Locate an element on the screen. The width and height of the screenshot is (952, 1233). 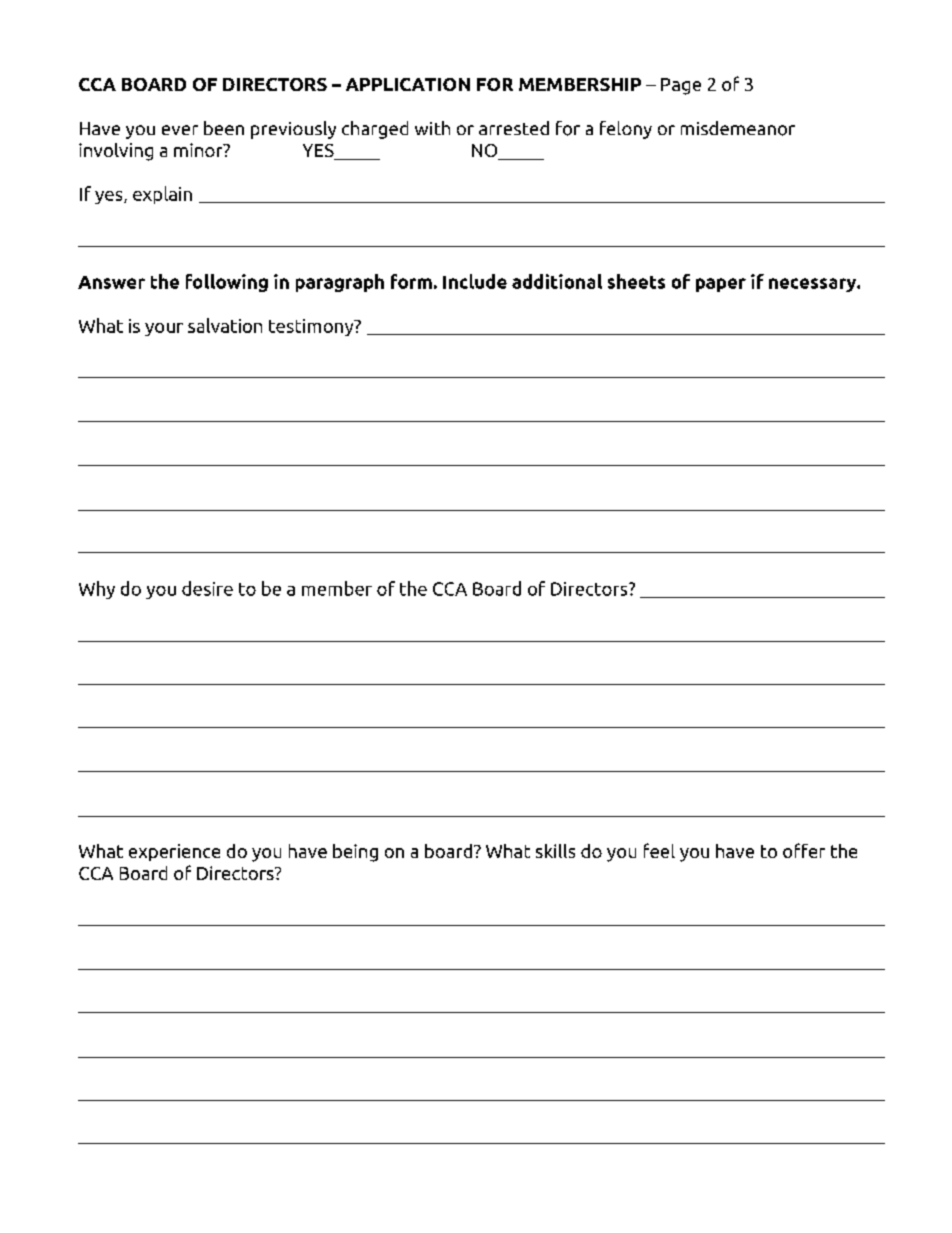
Why is located at coordinates (97, 590).
